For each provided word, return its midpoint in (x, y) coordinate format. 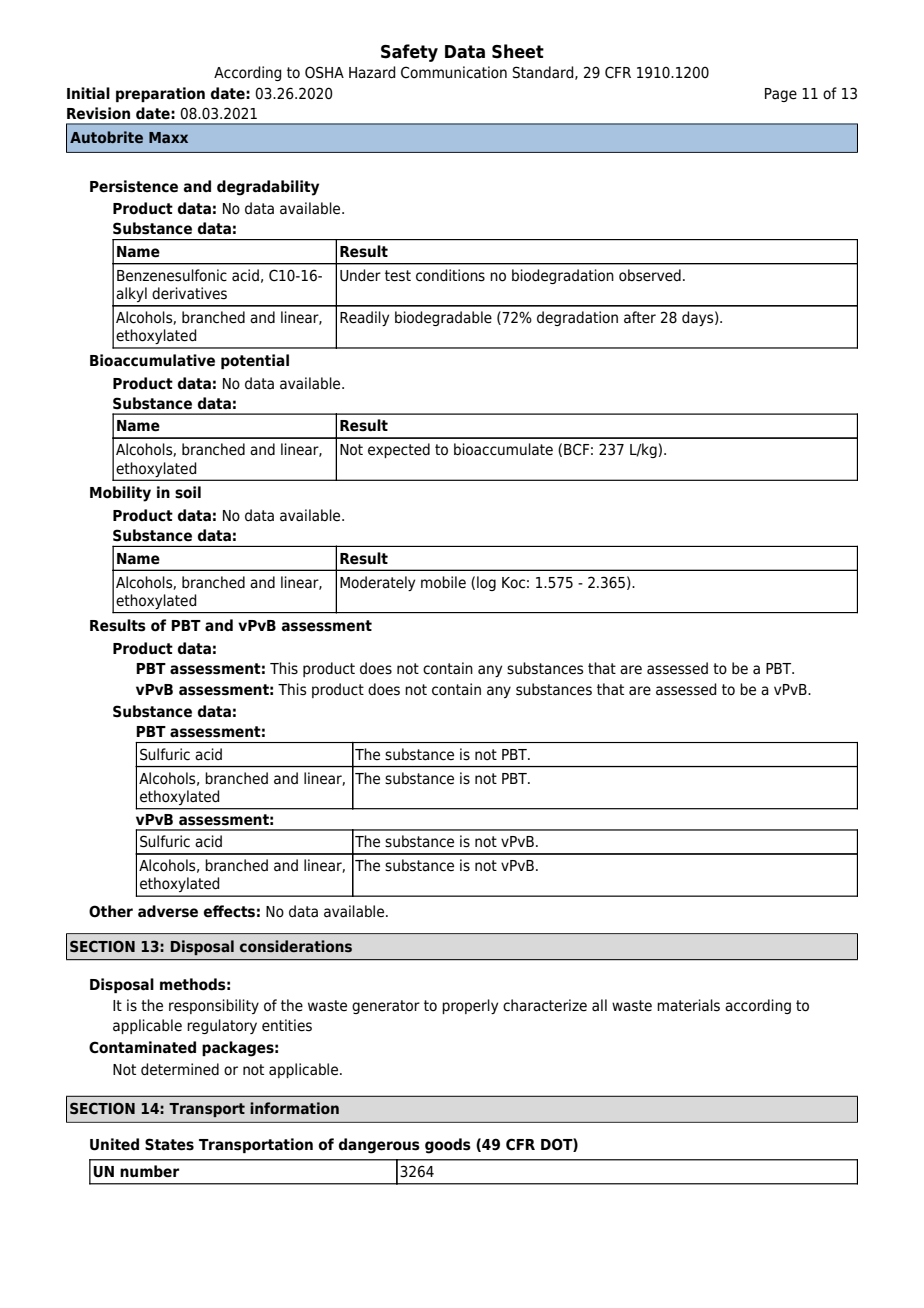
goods (448, 1146)
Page (781, 95)
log (486, 583)
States (169, 1144)
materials (688, 1005)
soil (188, 492)
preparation (160, 94)
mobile (443, 582)
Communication (454, 72)
